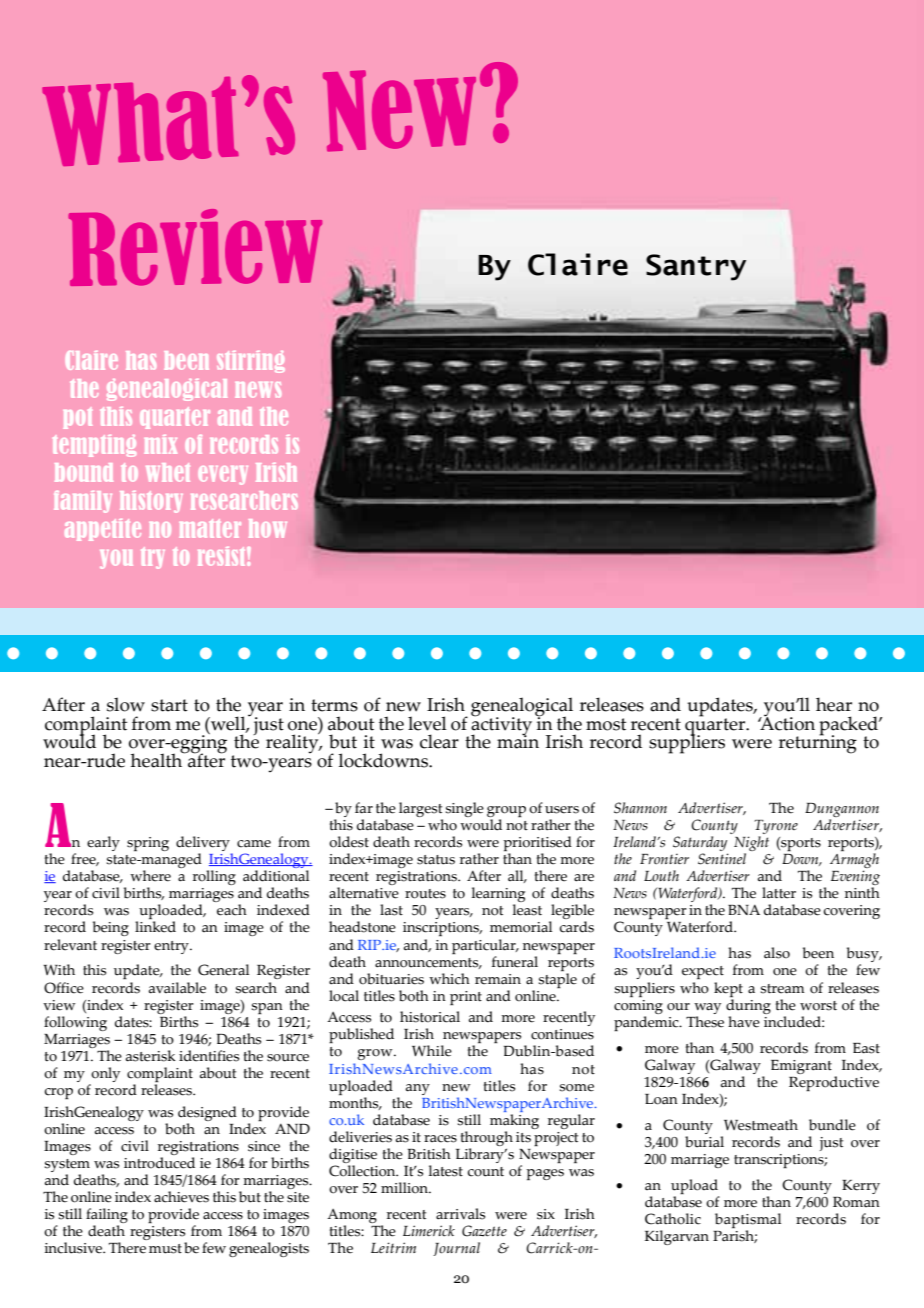 This image has width=924, height=1308. I want to click on pot, so click(77, 418).
